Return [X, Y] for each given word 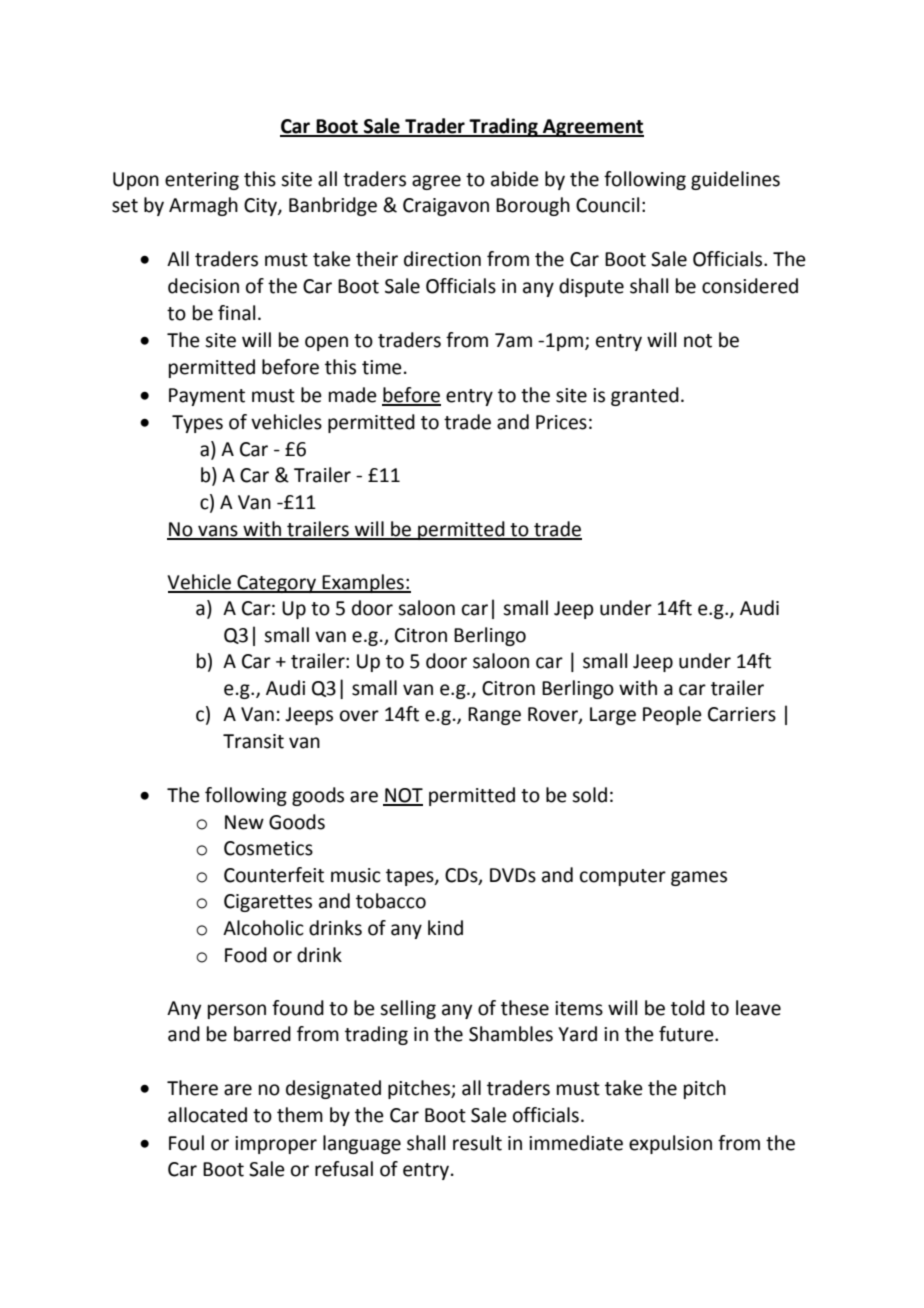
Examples [363, 583]
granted [645, 396]
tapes [411, 877]
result [477, 1143]
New [244, 822]
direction [442, 259]
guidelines [735, 180]
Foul [186, 1143]
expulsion [670, 1144]
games [699, 878]
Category [277, 584]
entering [202, 181]
